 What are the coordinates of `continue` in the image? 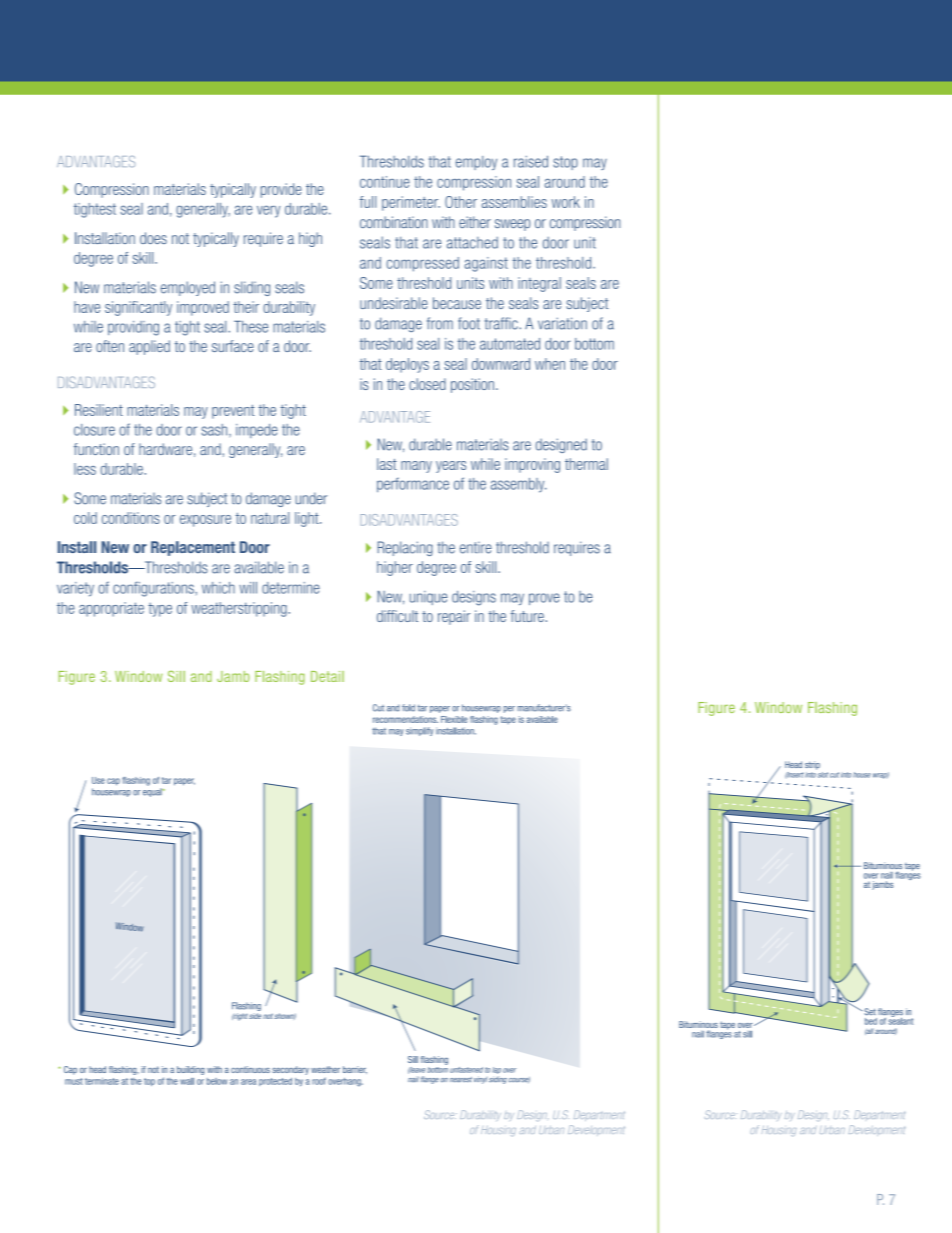 It's located at (385, 182).
